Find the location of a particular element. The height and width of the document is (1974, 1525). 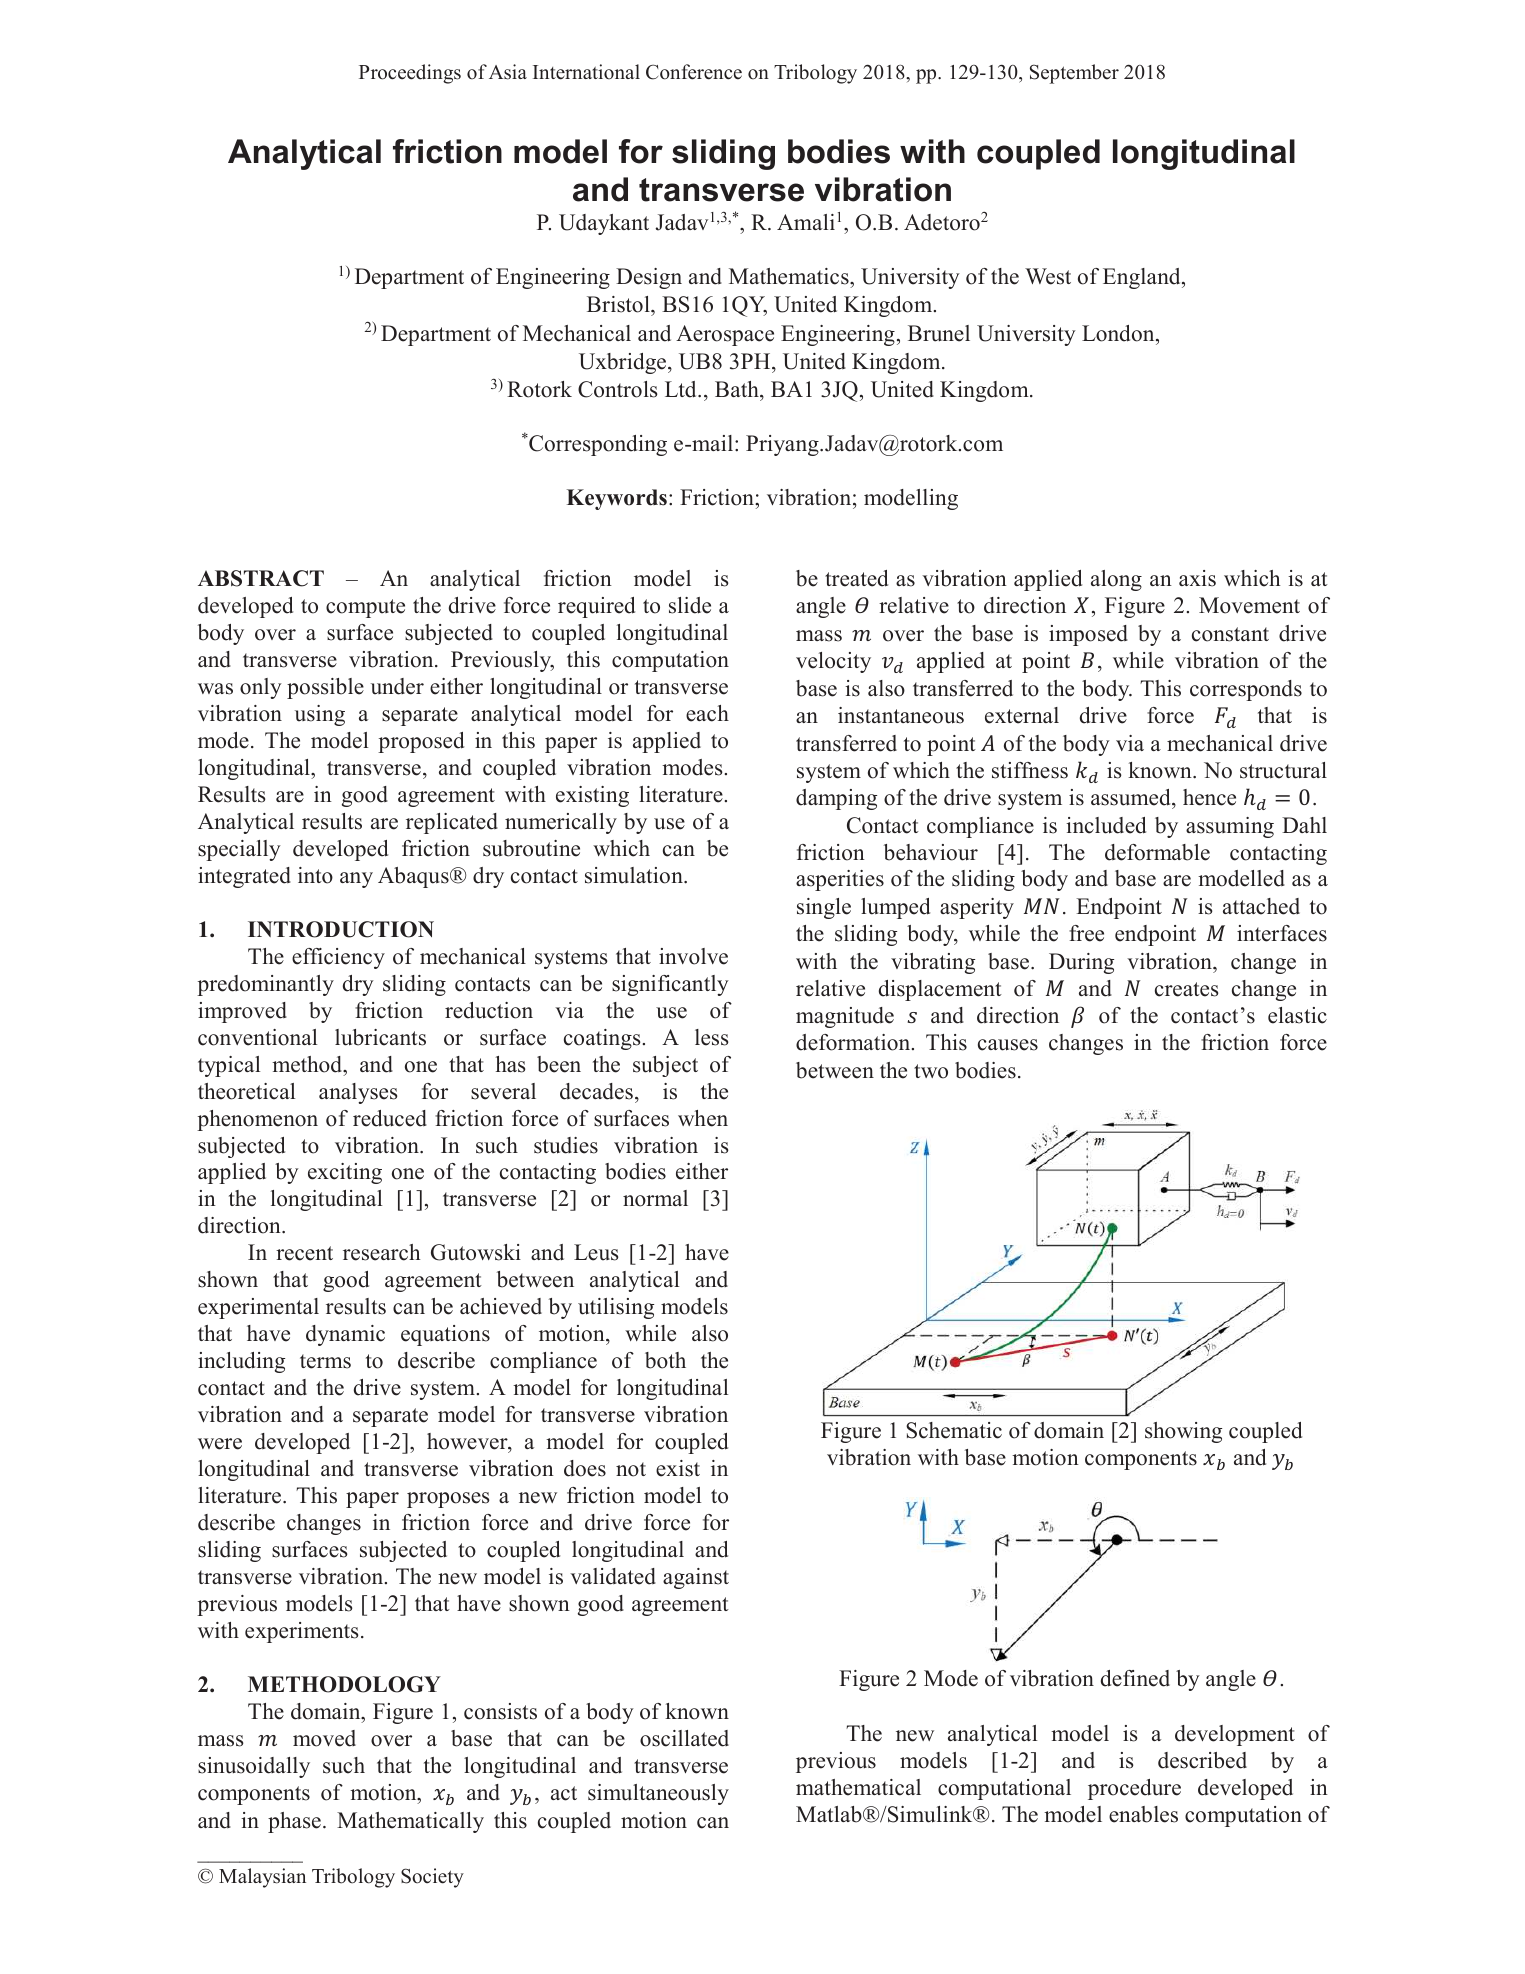

efficiency is located at coordinates (338, 958).
